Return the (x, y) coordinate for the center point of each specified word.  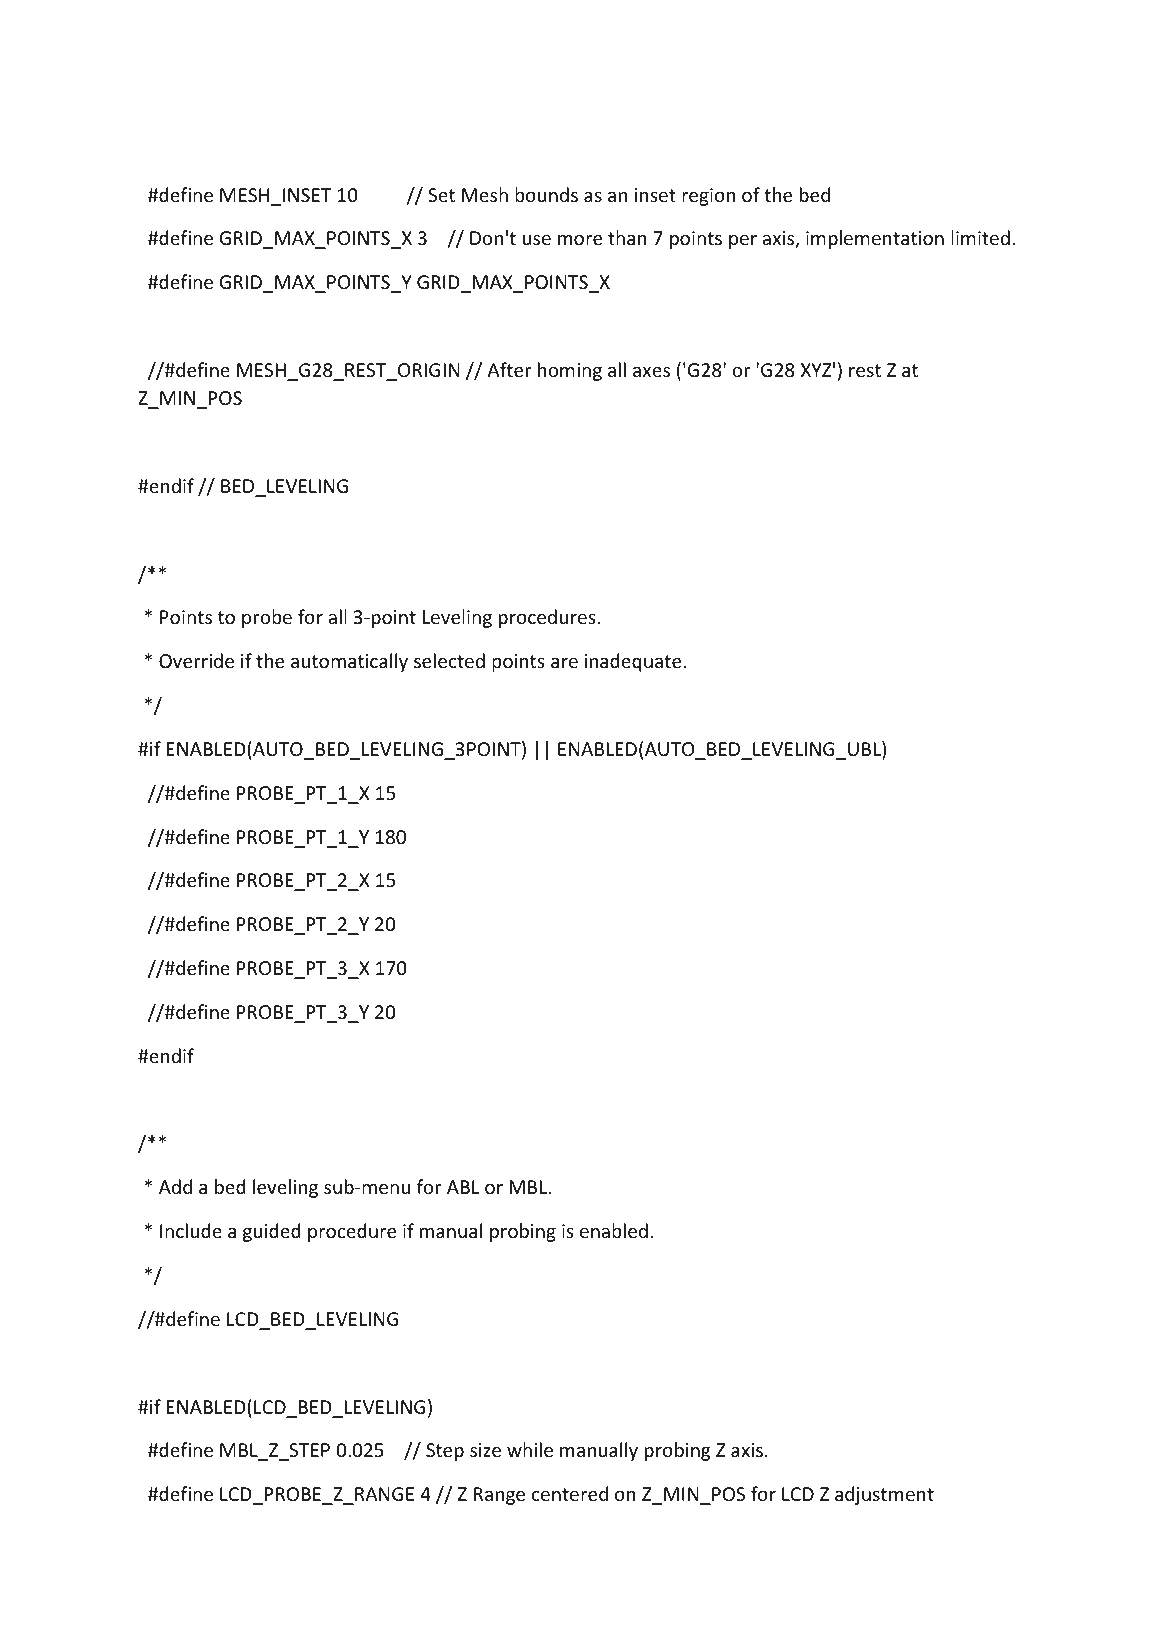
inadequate (632, 662)
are (564, 663)
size (485, 1450)
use (537, 240)
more (580, 240)
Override (196, 660)
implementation (875, 239)
